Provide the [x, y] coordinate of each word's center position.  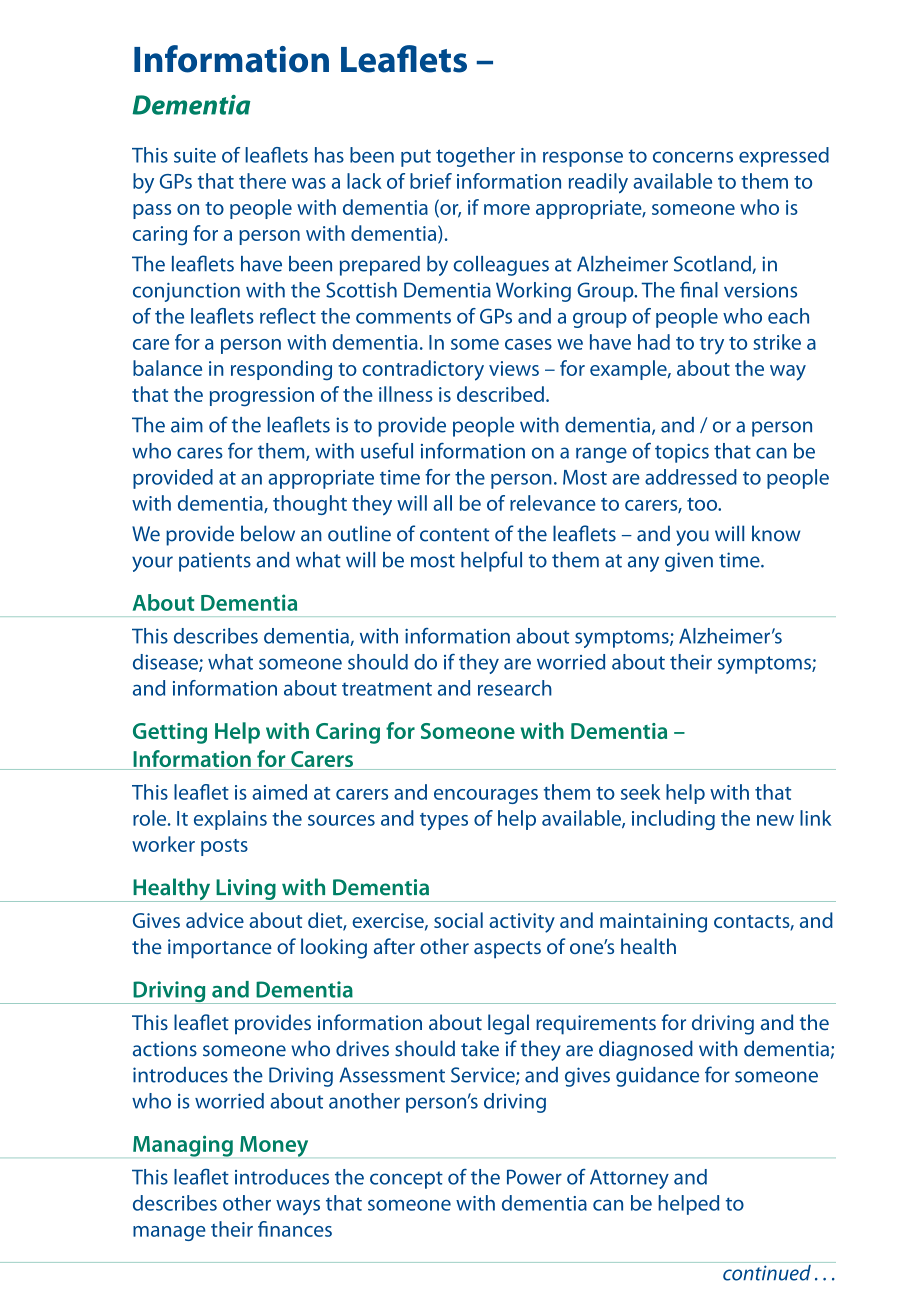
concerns [693, 157]
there [262, 181]
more [507, 209]
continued [767, 1271]
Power [534, 1177]
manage [169, 1233]
